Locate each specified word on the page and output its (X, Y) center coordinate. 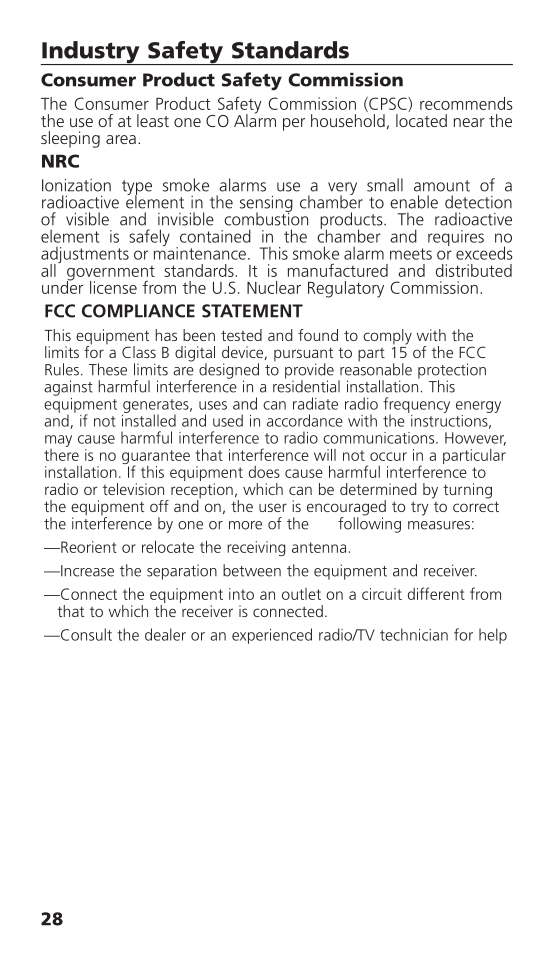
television (133, 489)
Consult (85, 634)
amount (442, 186)
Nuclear (274, 287)
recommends (466, 103)
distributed (474, 270)
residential (306, 385)
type (137, 188)
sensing (266, 205)
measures (439, 525)
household (348, 120)
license (113, 287)
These (108, 369)
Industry (91, 53)
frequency (416, 406)
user (273, 507)
